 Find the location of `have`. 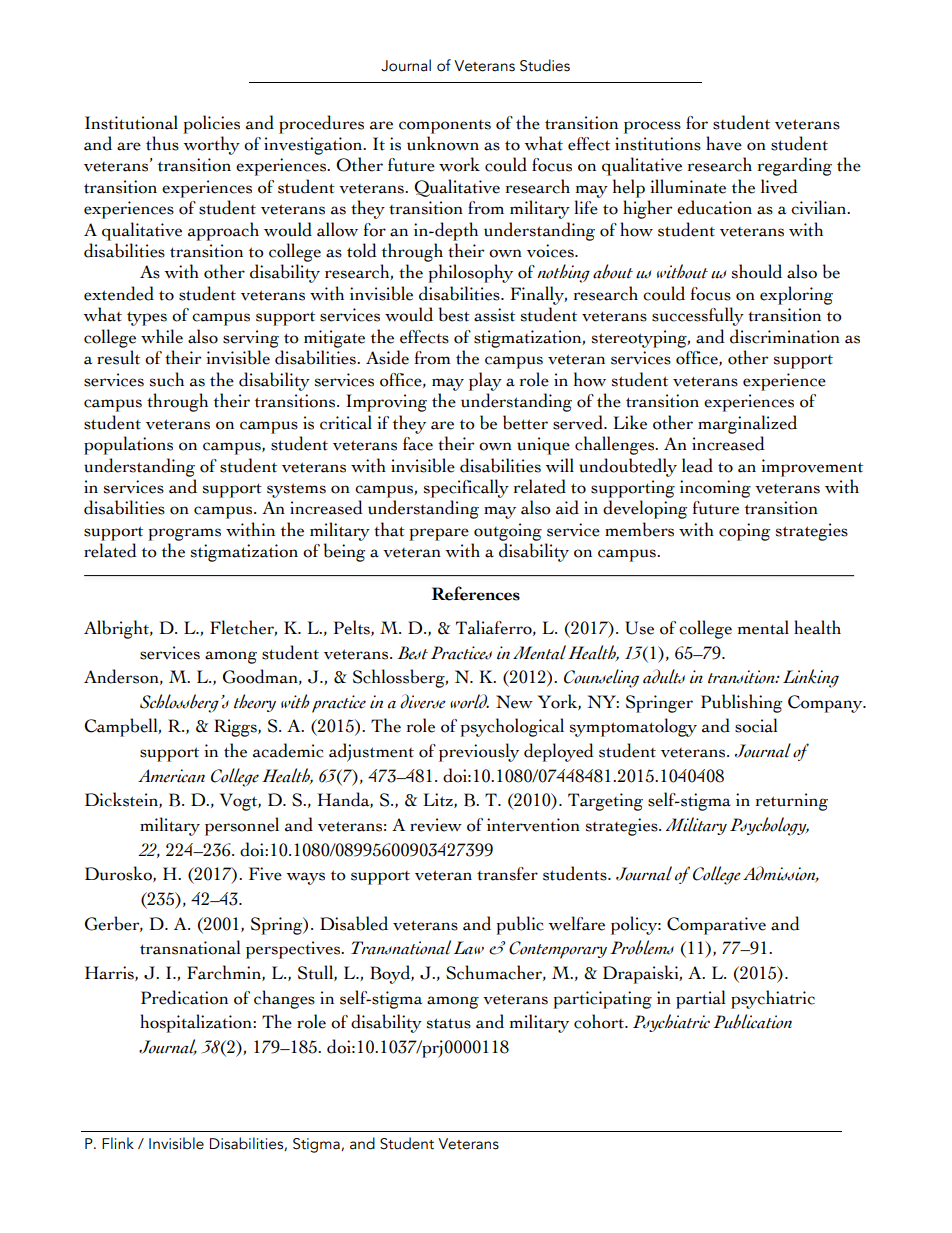

have is located at coordinates (724, 143).
